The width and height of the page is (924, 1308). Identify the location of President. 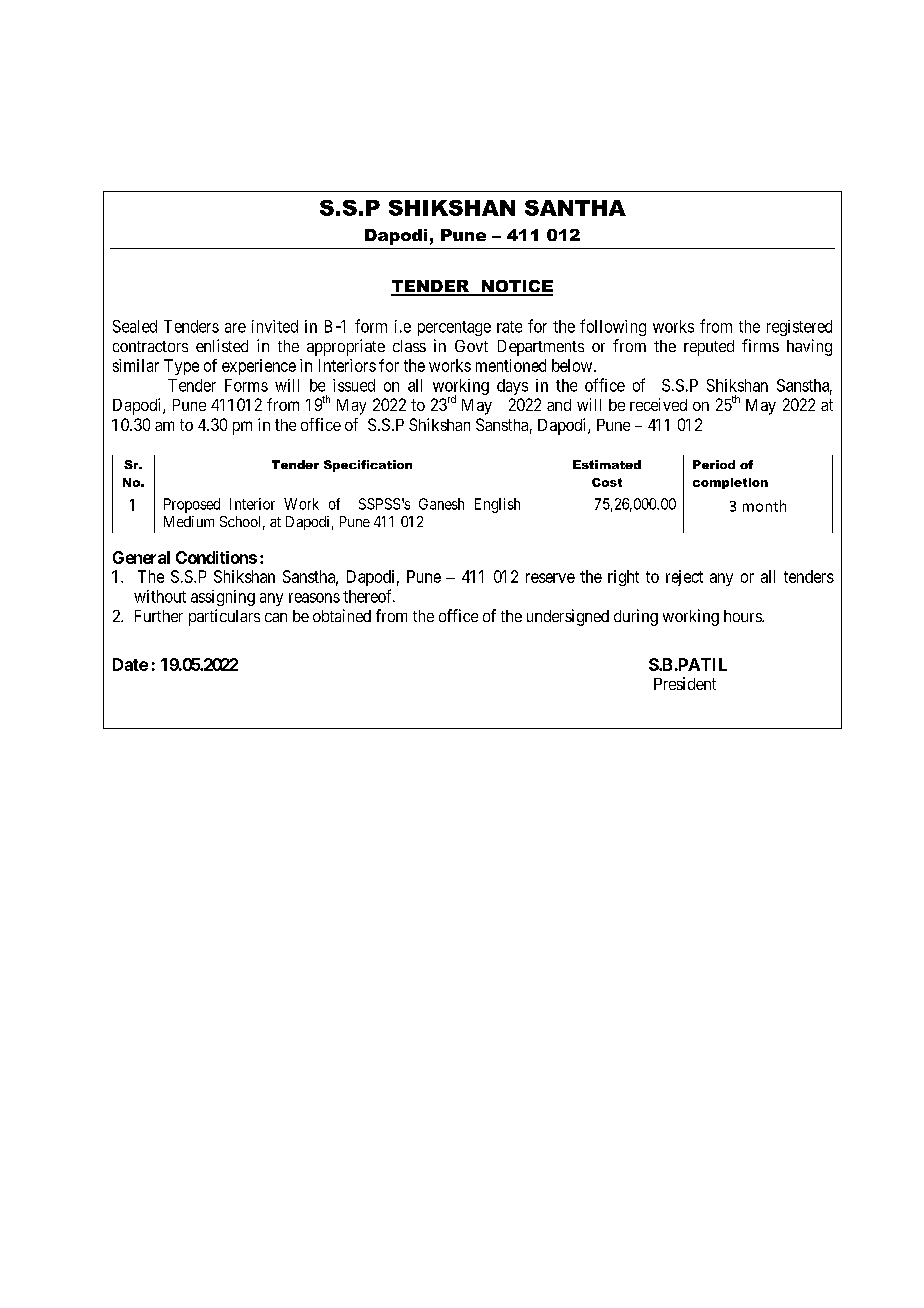
(685, 683).
